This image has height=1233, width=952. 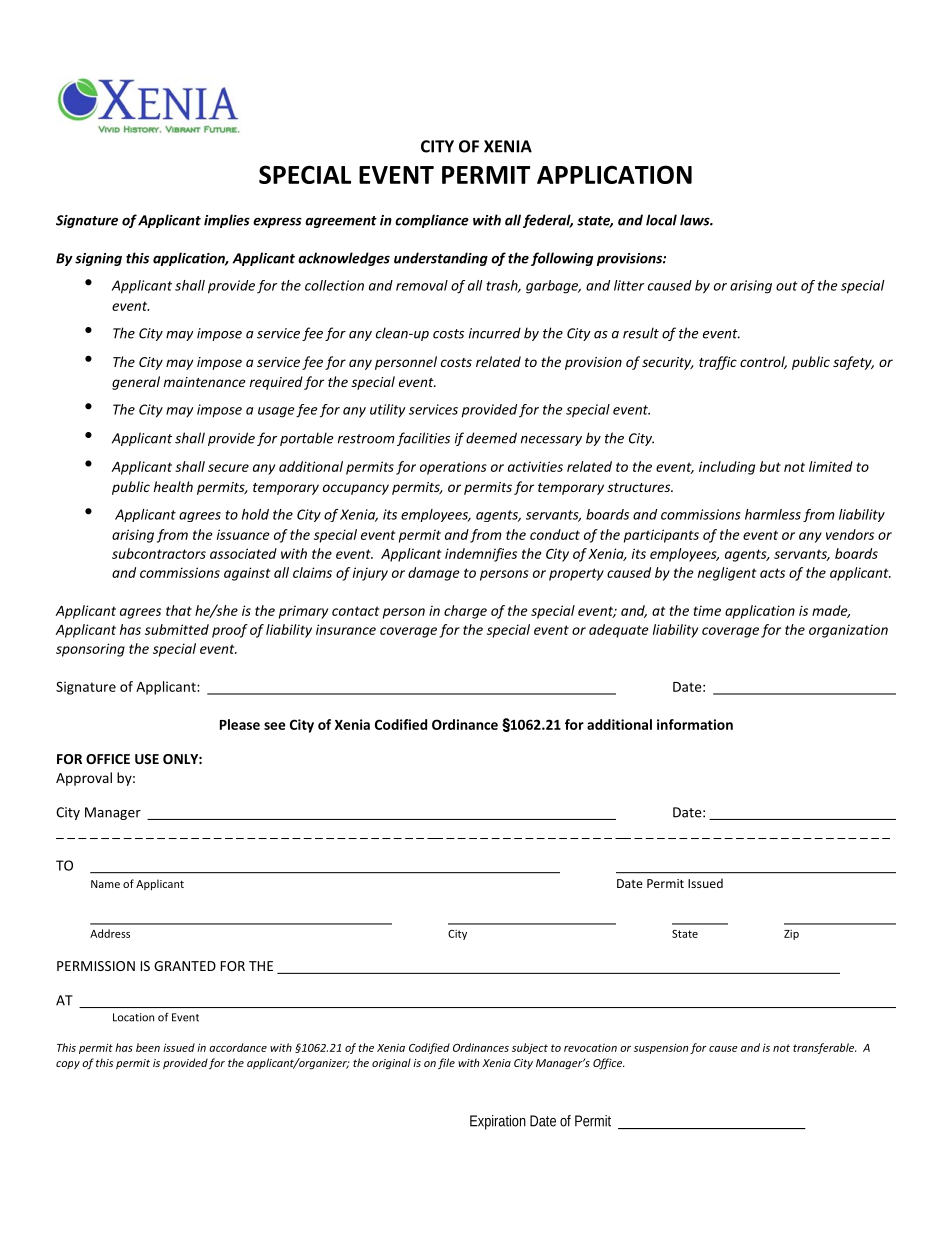 I want to click on operations, so click(x=453, y=468).
